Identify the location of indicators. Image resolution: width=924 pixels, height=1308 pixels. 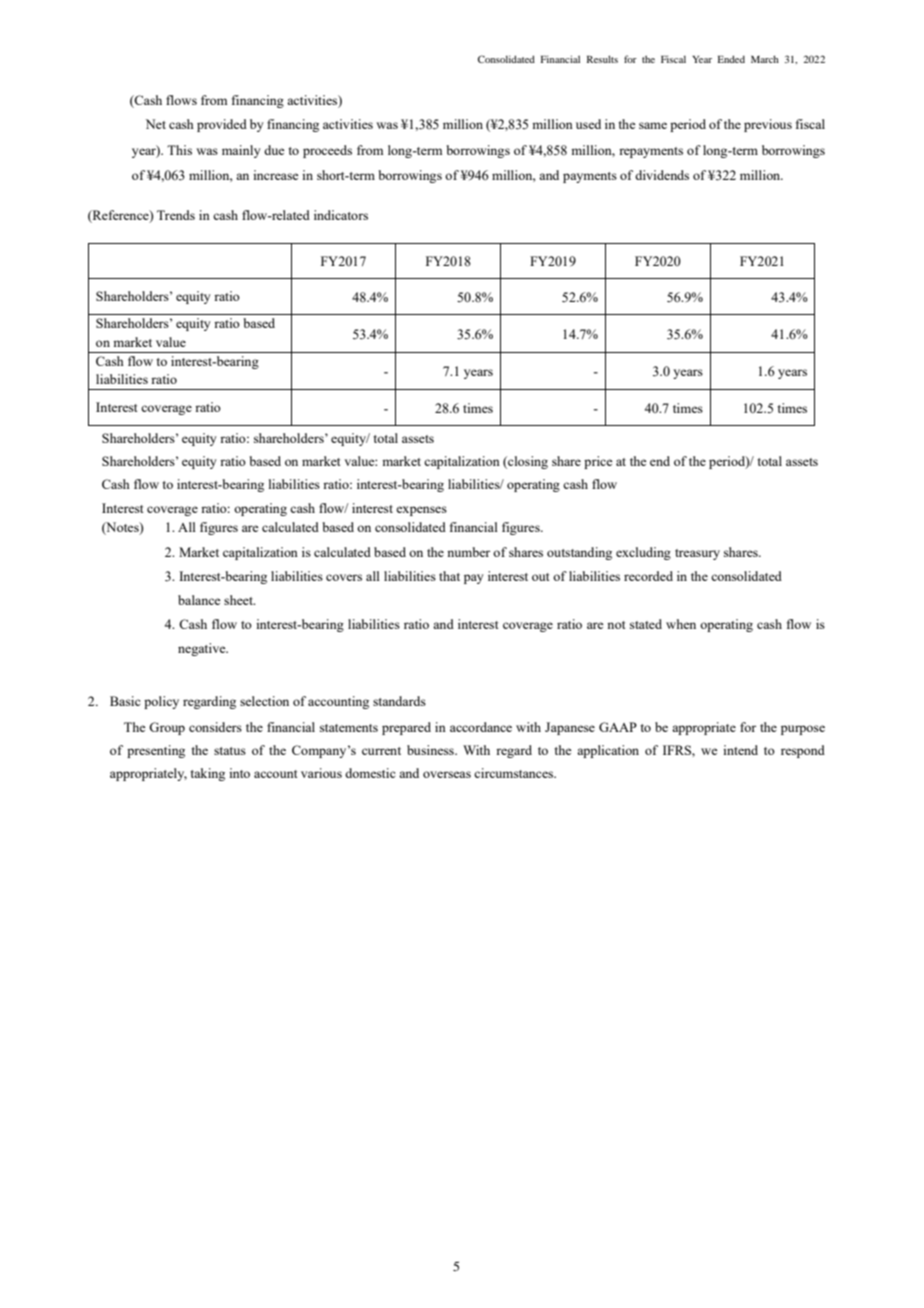
(341, 215).
